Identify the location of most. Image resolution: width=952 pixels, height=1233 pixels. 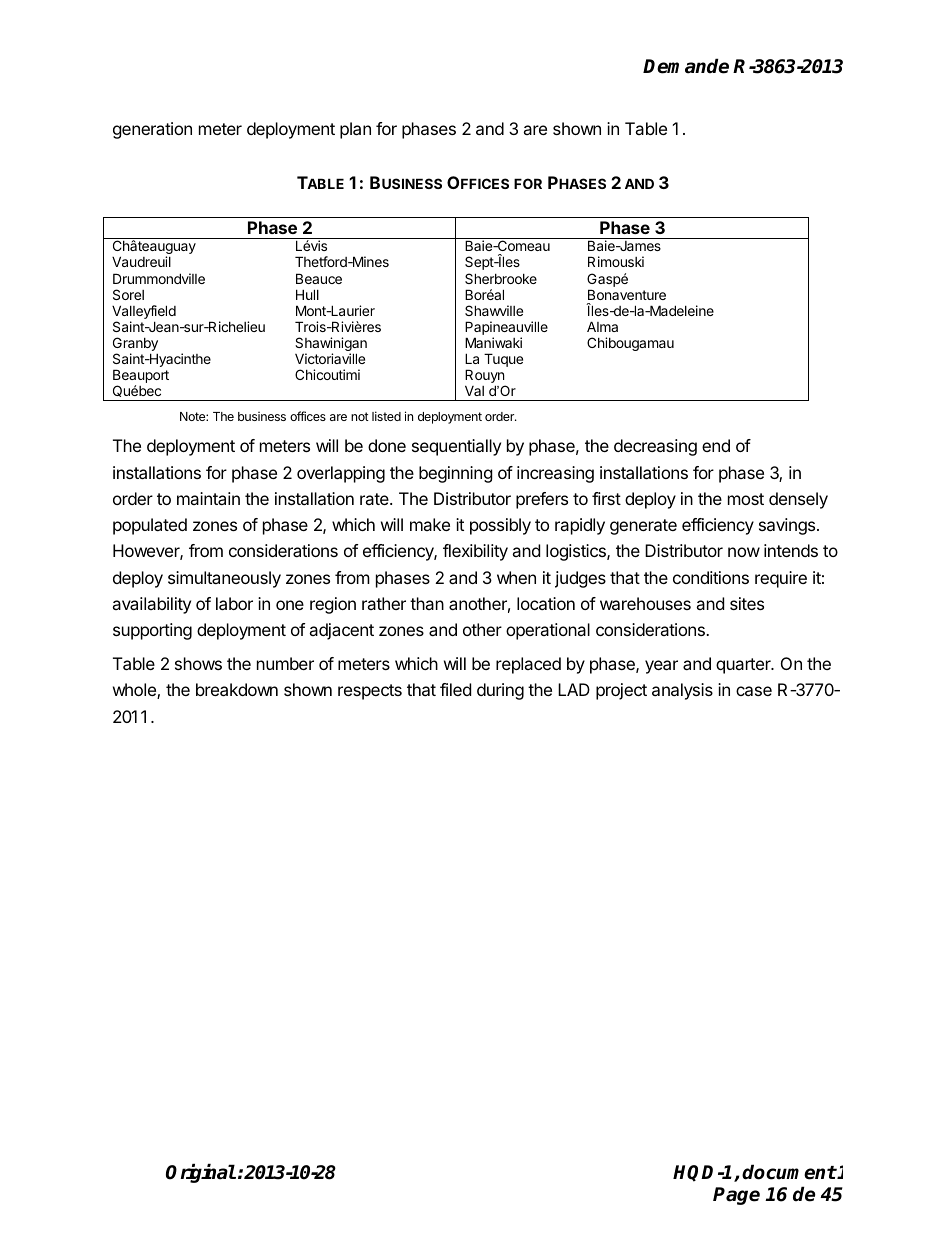
(746, 499).
